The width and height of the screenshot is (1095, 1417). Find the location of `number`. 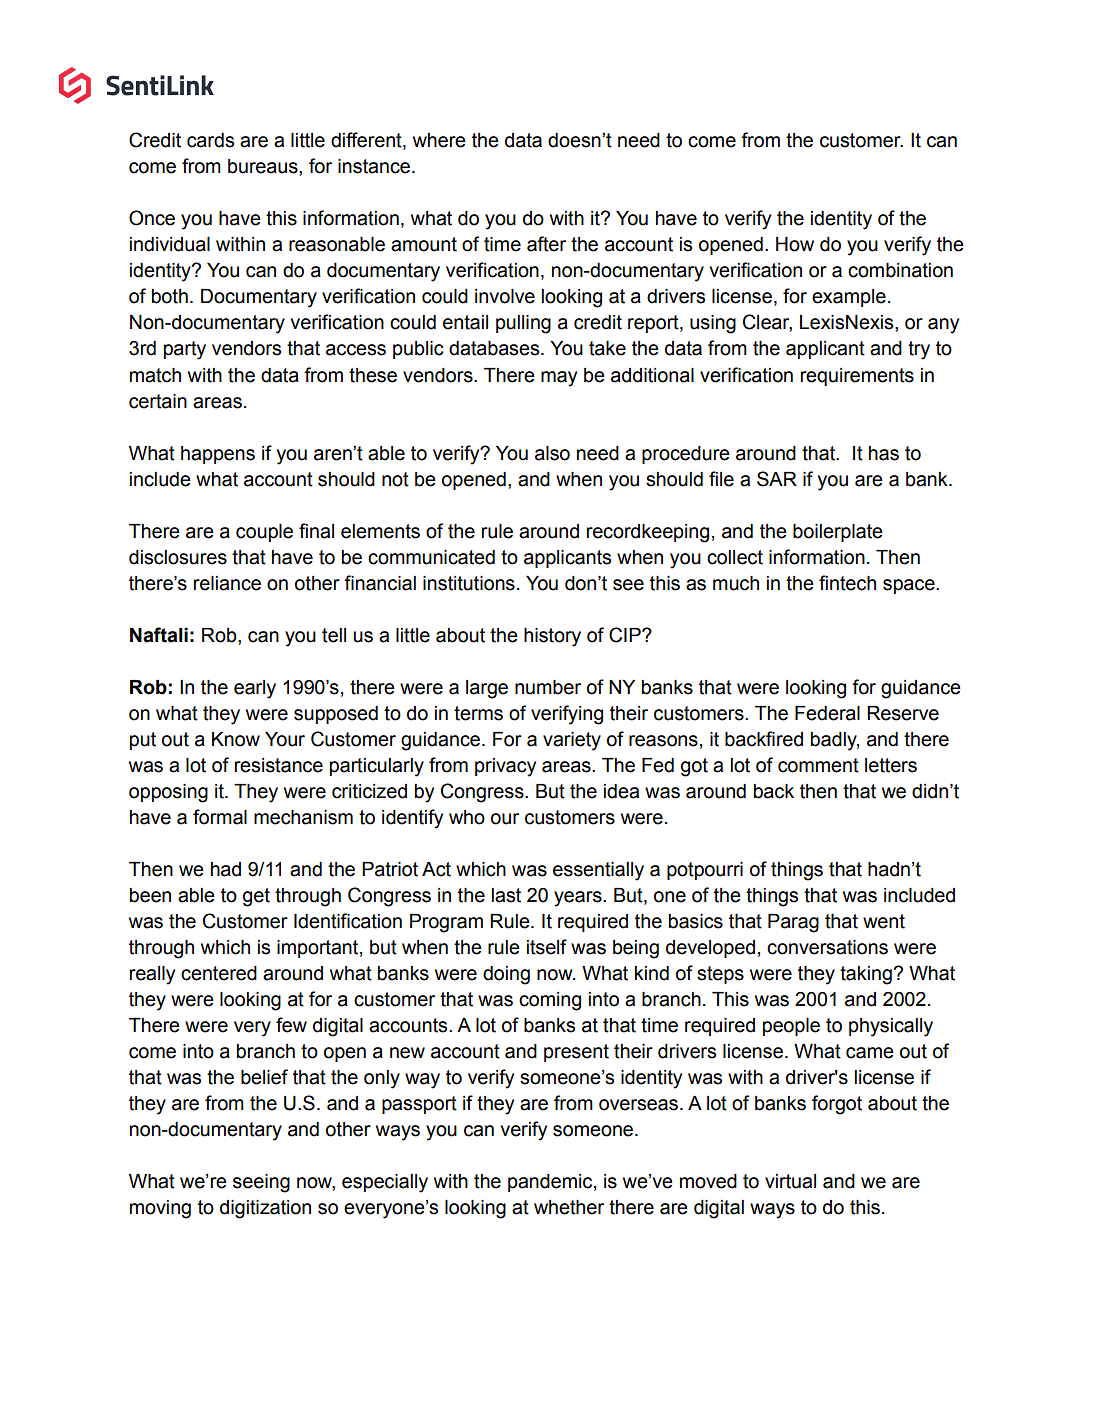

number is located at coordinates (548, 687).
